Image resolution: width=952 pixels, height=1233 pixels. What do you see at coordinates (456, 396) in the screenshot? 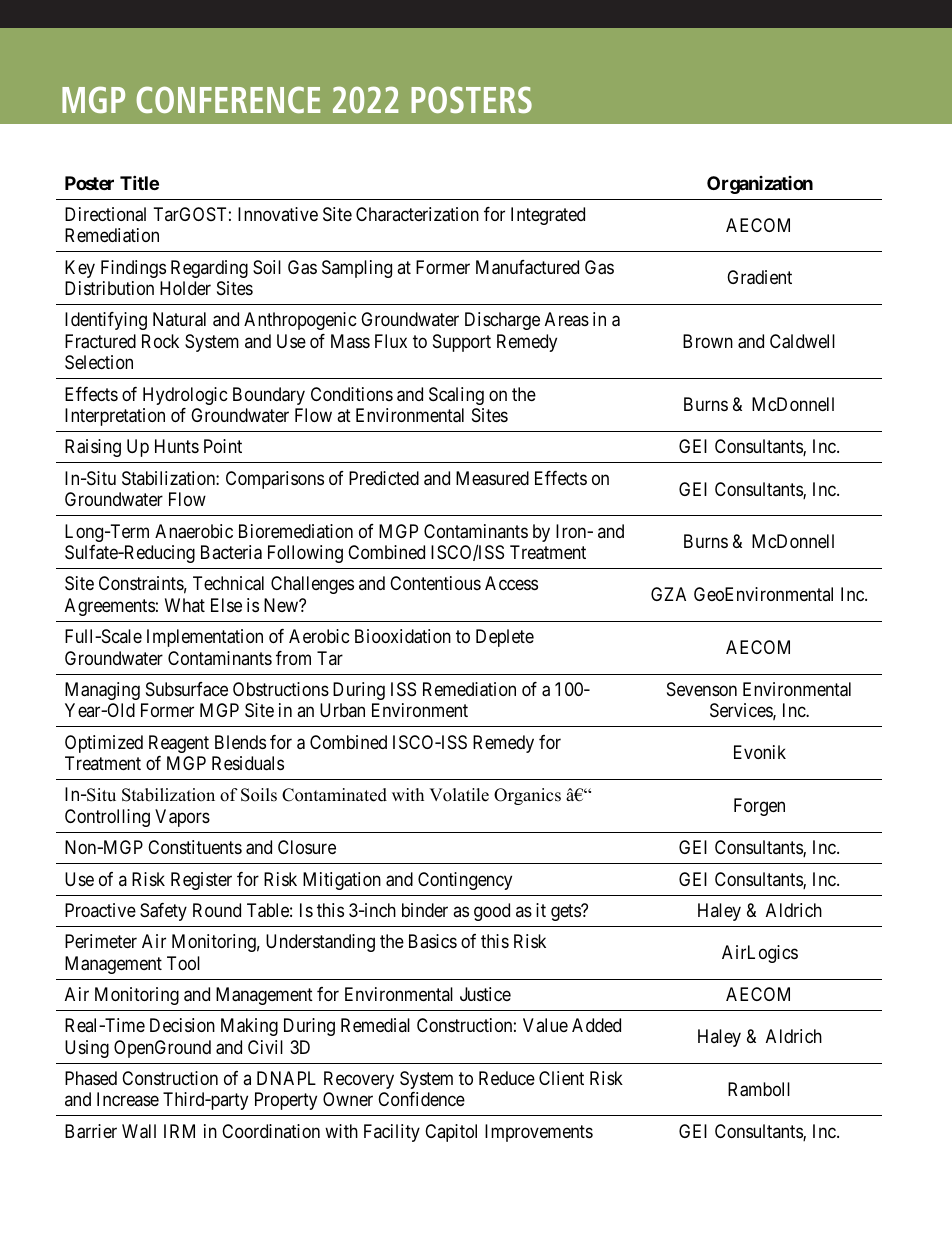
I see `Scaling` at bounding box center [456, 396].
